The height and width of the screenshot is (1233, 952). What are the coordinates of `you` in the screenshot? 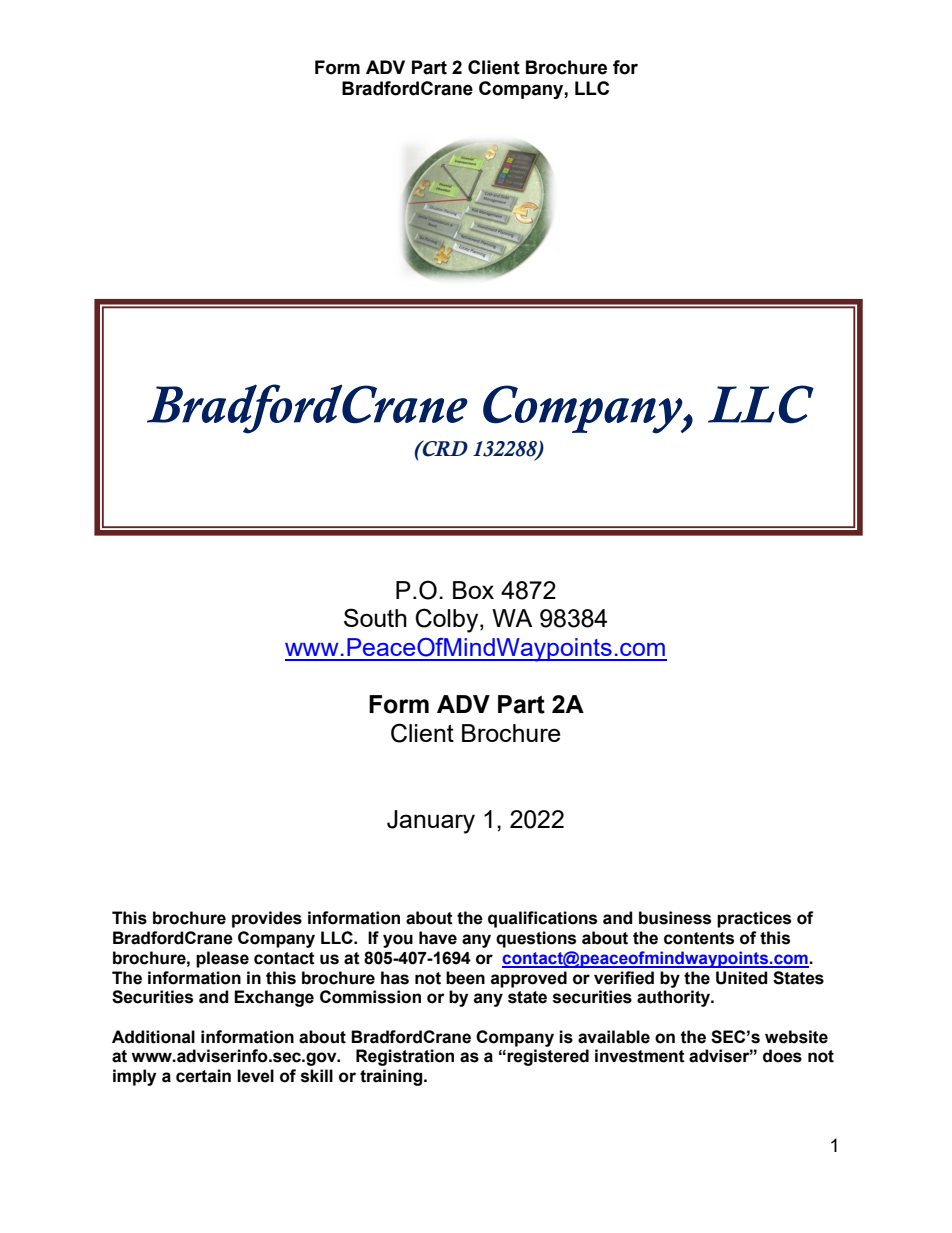 It's located at (398, 941).
